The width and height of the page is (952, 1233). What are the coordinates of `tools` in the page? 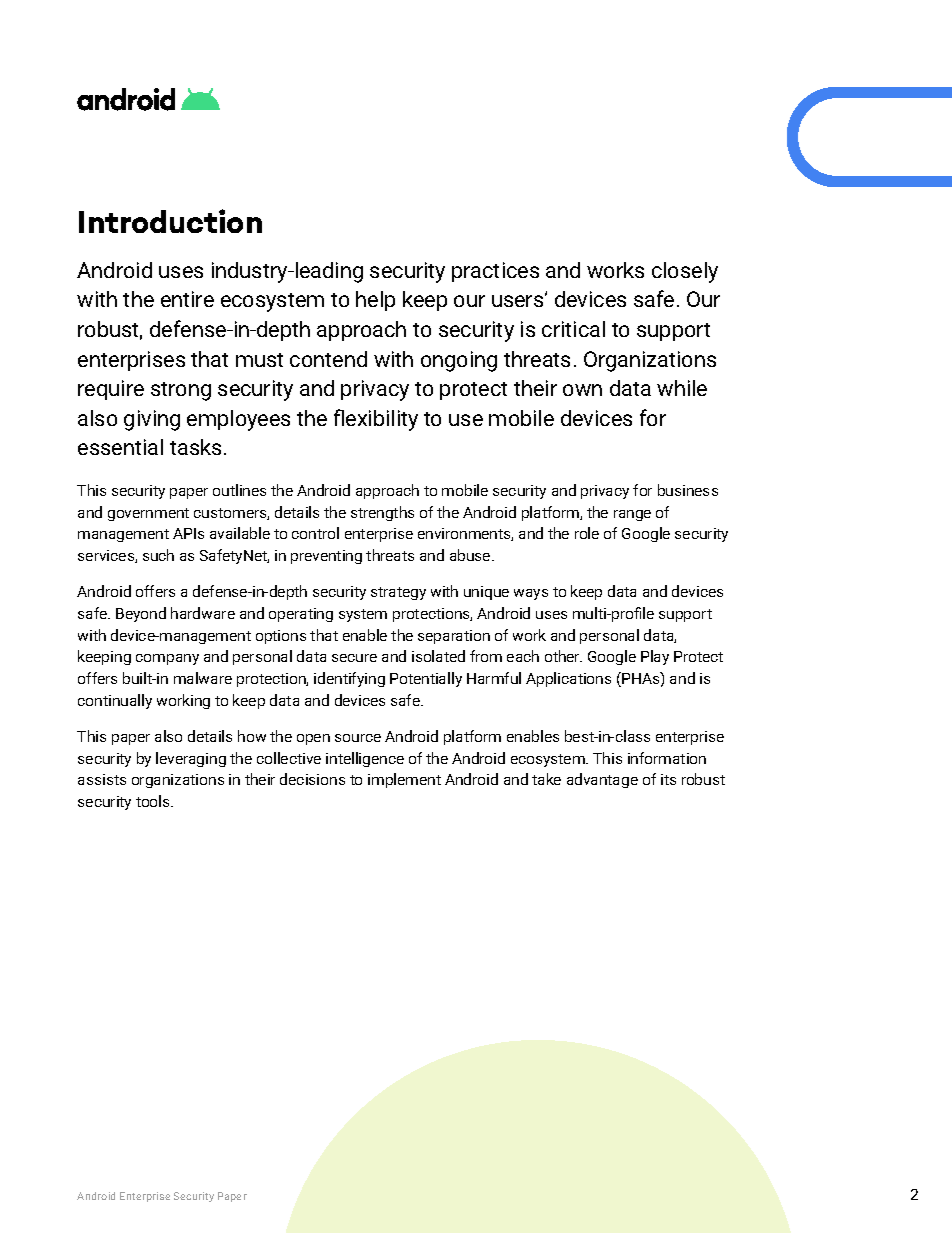 It's located at (154, 801).
